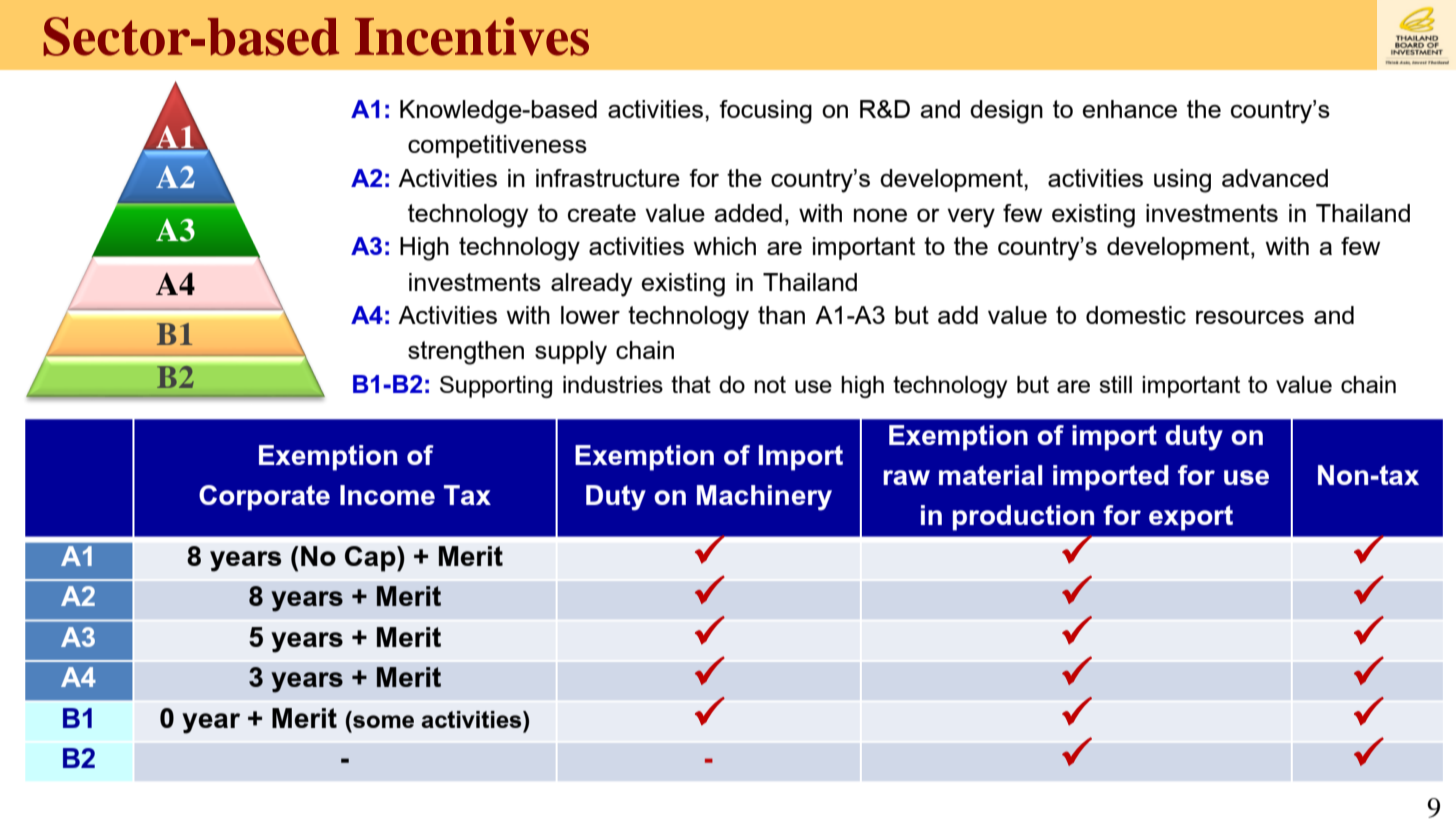 This screenshot has height=819, width=1456. Describe the element at coordinates (383, 721) in the screenshot. I see `some` at that location.
